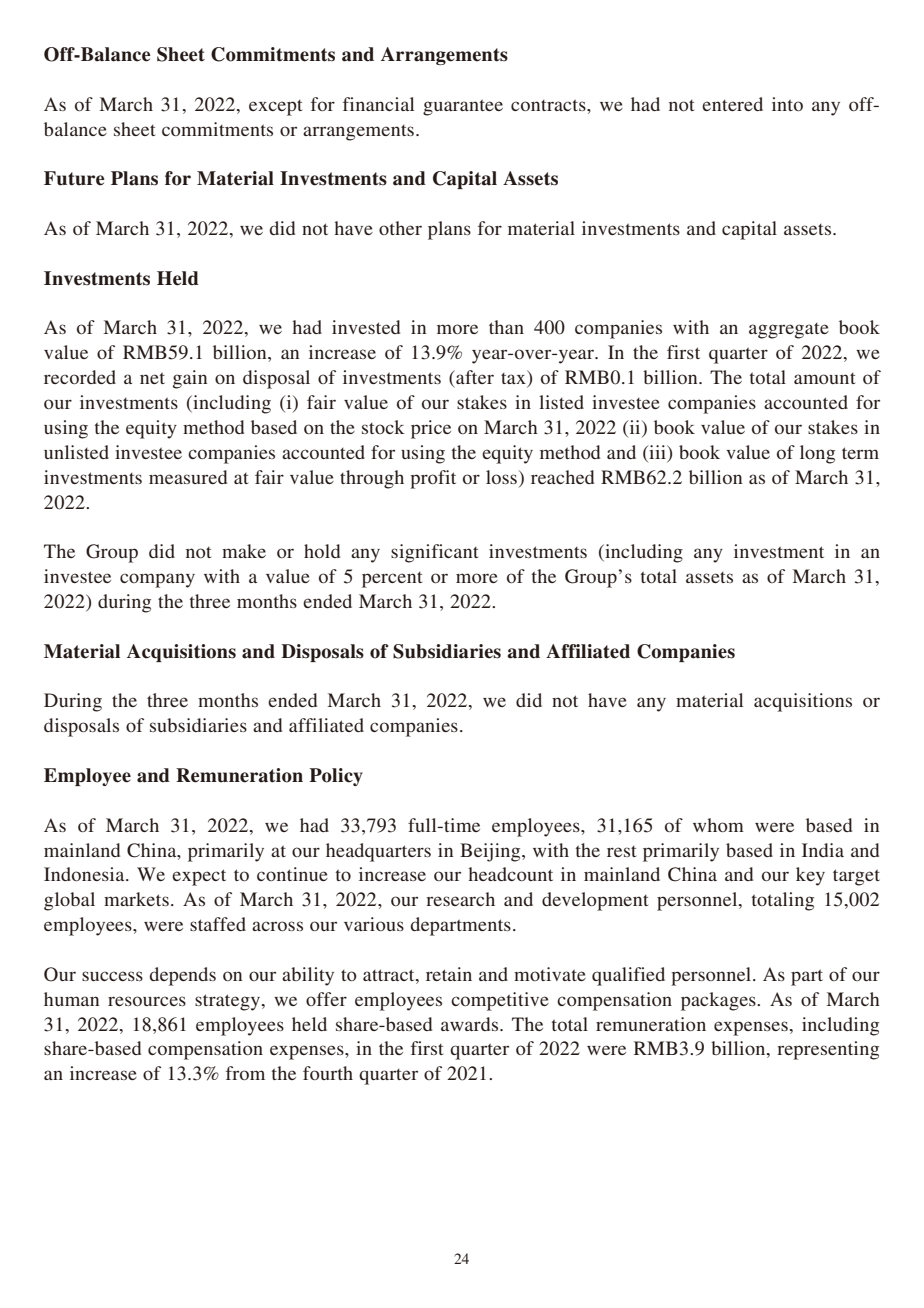 This screenshot has width=924, height=1308. I want to click on awards, so click(471, 1024).
